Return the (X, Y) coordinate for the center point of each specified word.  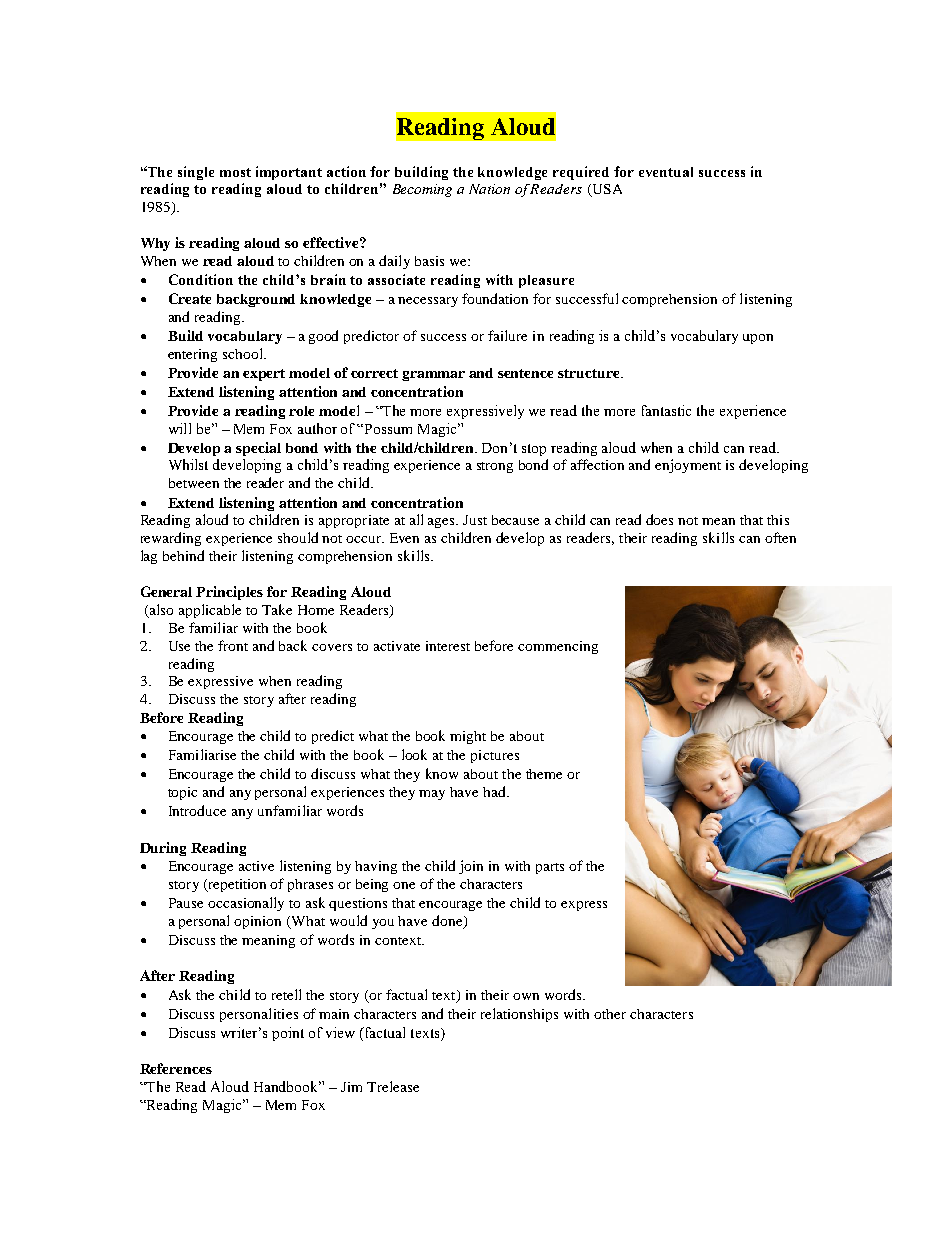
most (235, 172)
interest (448, 646)
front (233, 645)
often (780, 537)
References (176, 1068)
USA (606, 190)
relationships (519, 1015)
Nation (489, 189)
